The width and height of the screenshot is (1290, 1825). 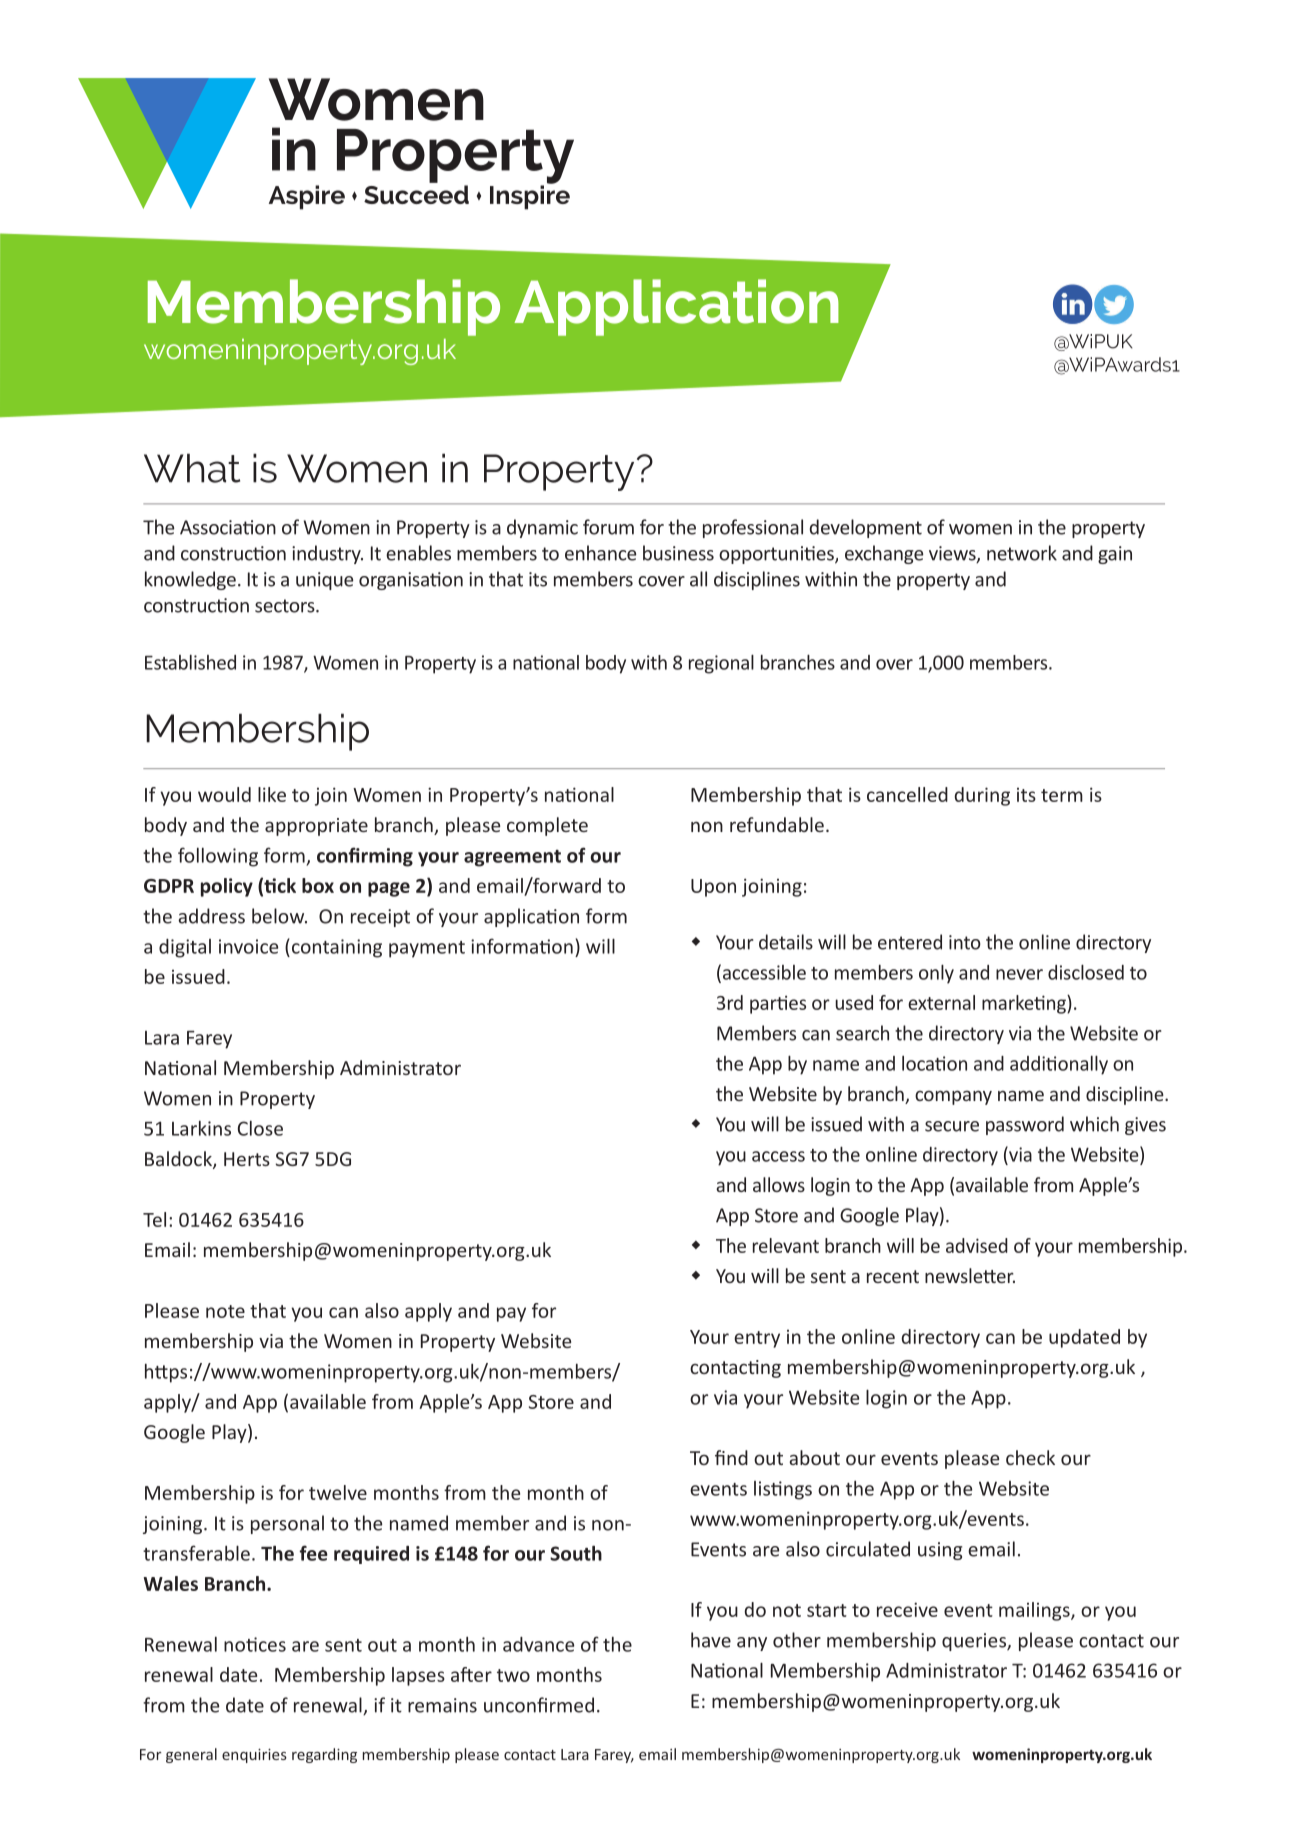 What do you see at coordinates (1022, 553) in the screenshot?
I see `network` at bounding box center [1022, 553].
